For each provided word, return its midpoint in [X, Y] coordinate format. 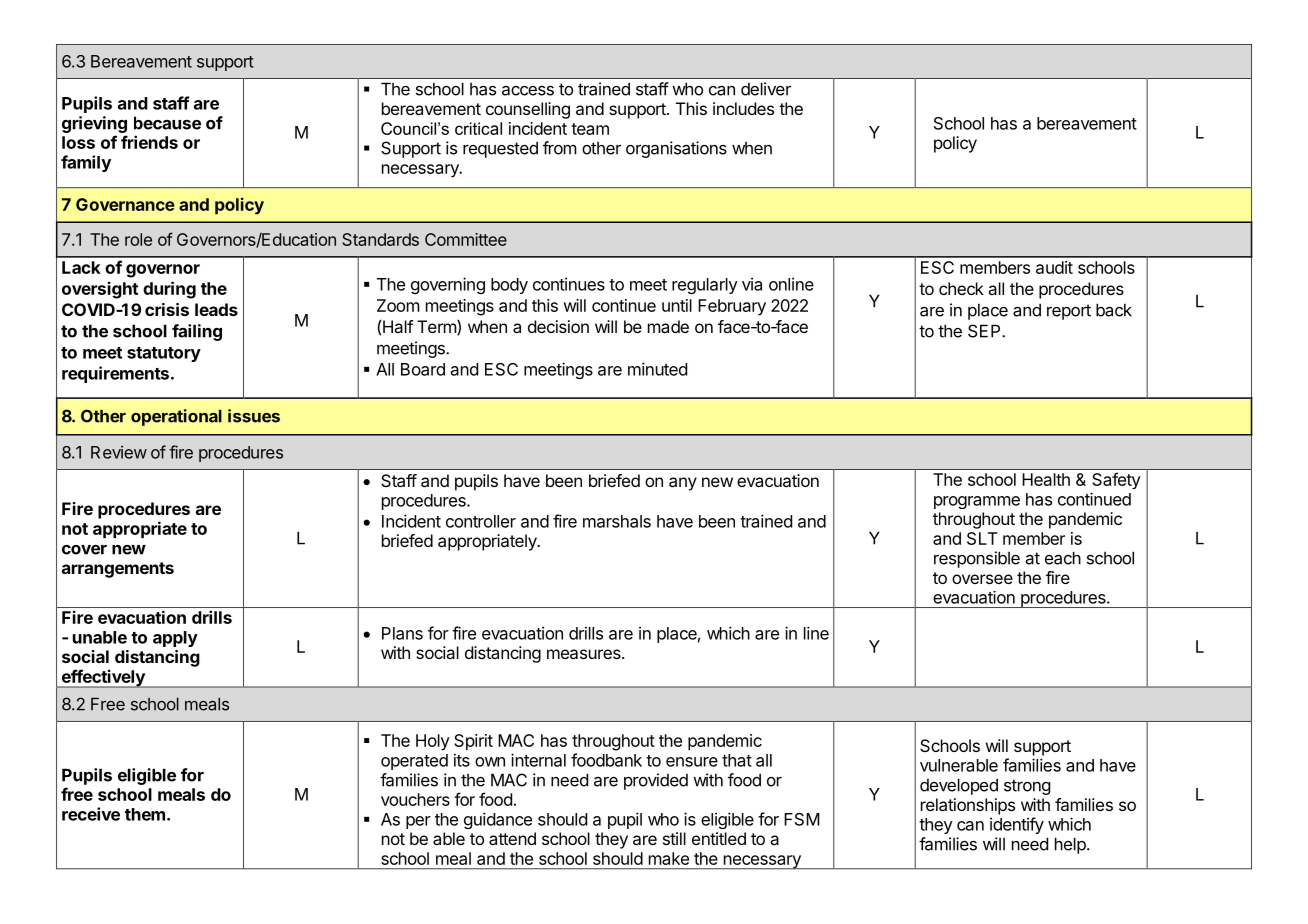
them [145, 814]
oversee [982, 579]
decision [558, 326]
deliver [766, 89]
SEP [985, 331]
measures [585, 654]
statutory [164, 354]
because [167, 123]
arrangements [118, 570]
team [590, 129]
